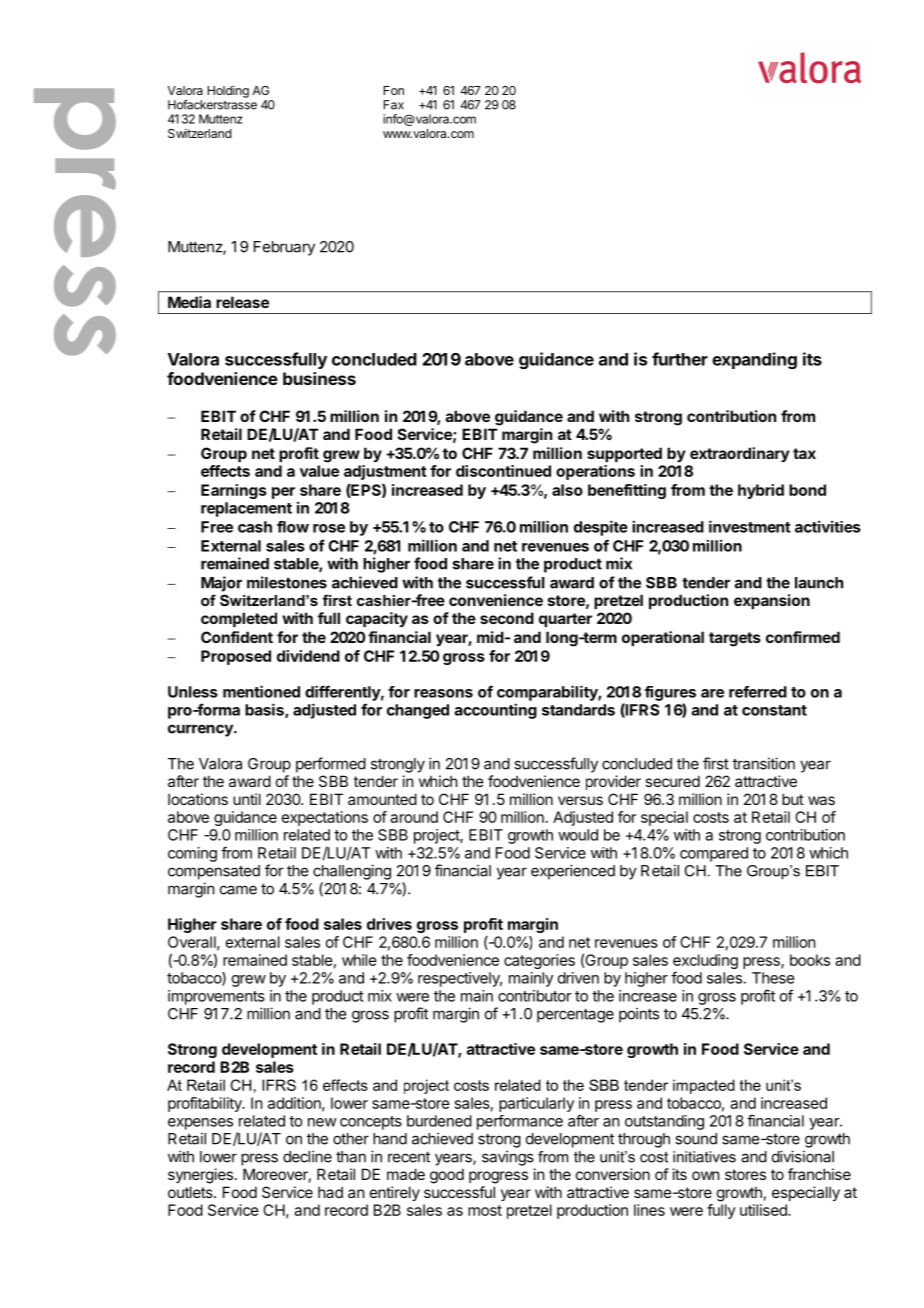  What do you see at coordinates (236, 657) in the page?
I see `Proposed` at bounding box center [236, 657].
